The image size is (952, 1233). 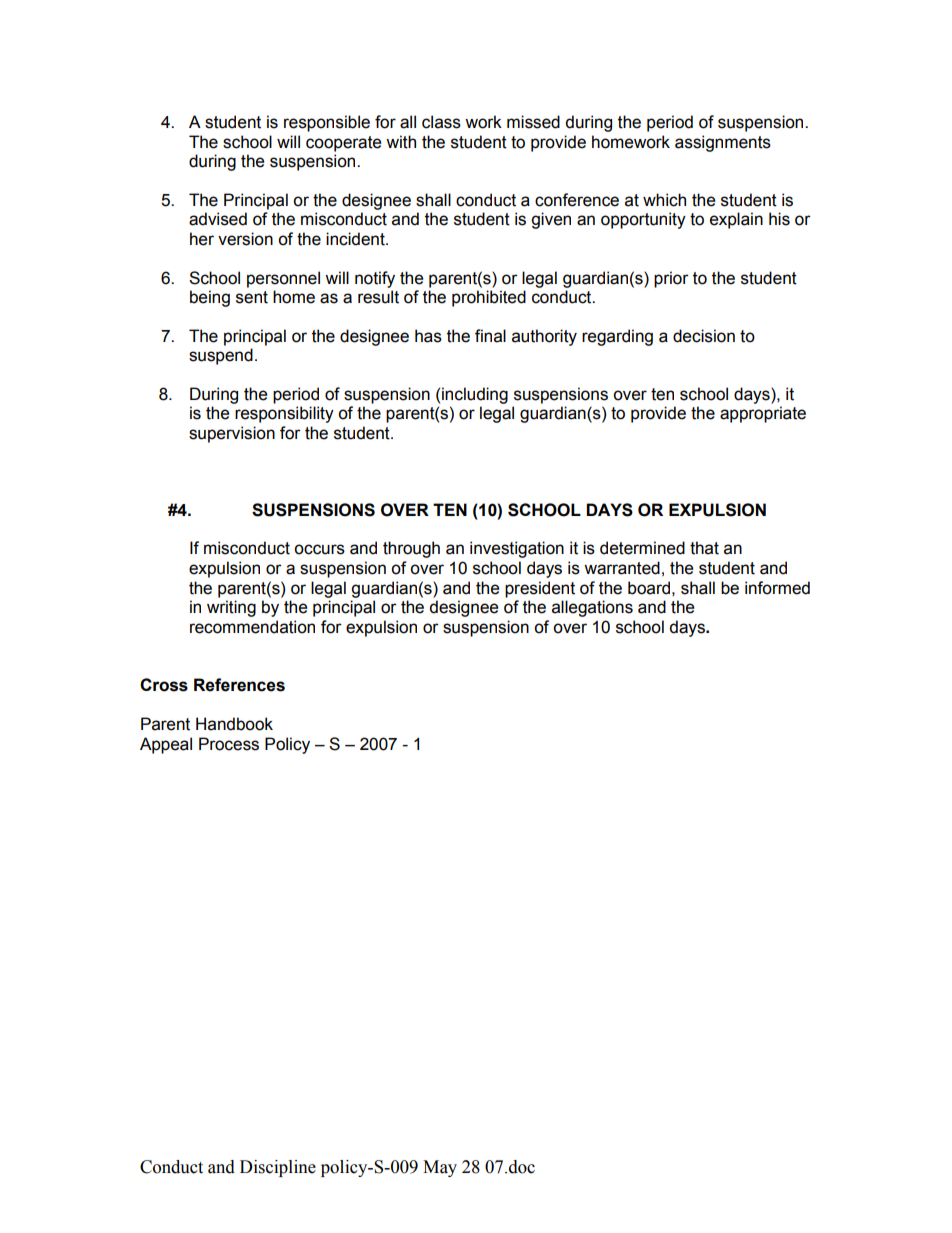 What do you see at coordinates (517, 549) in the screenshot?
I see `investigation` at bounding box center [517, 549].
